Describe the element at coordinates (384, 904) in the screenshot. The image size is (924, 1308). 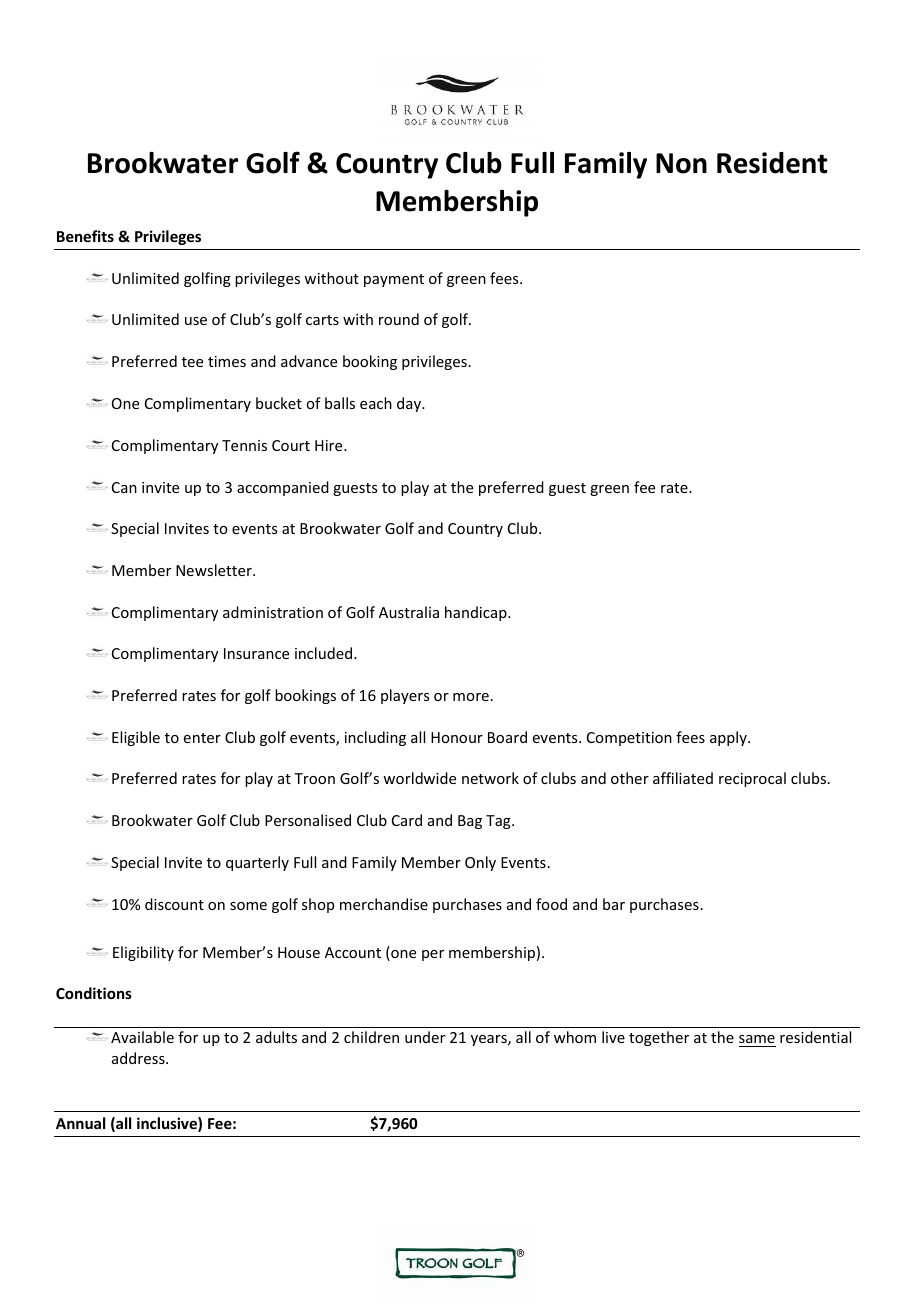
I see `merchandise` at that location.
